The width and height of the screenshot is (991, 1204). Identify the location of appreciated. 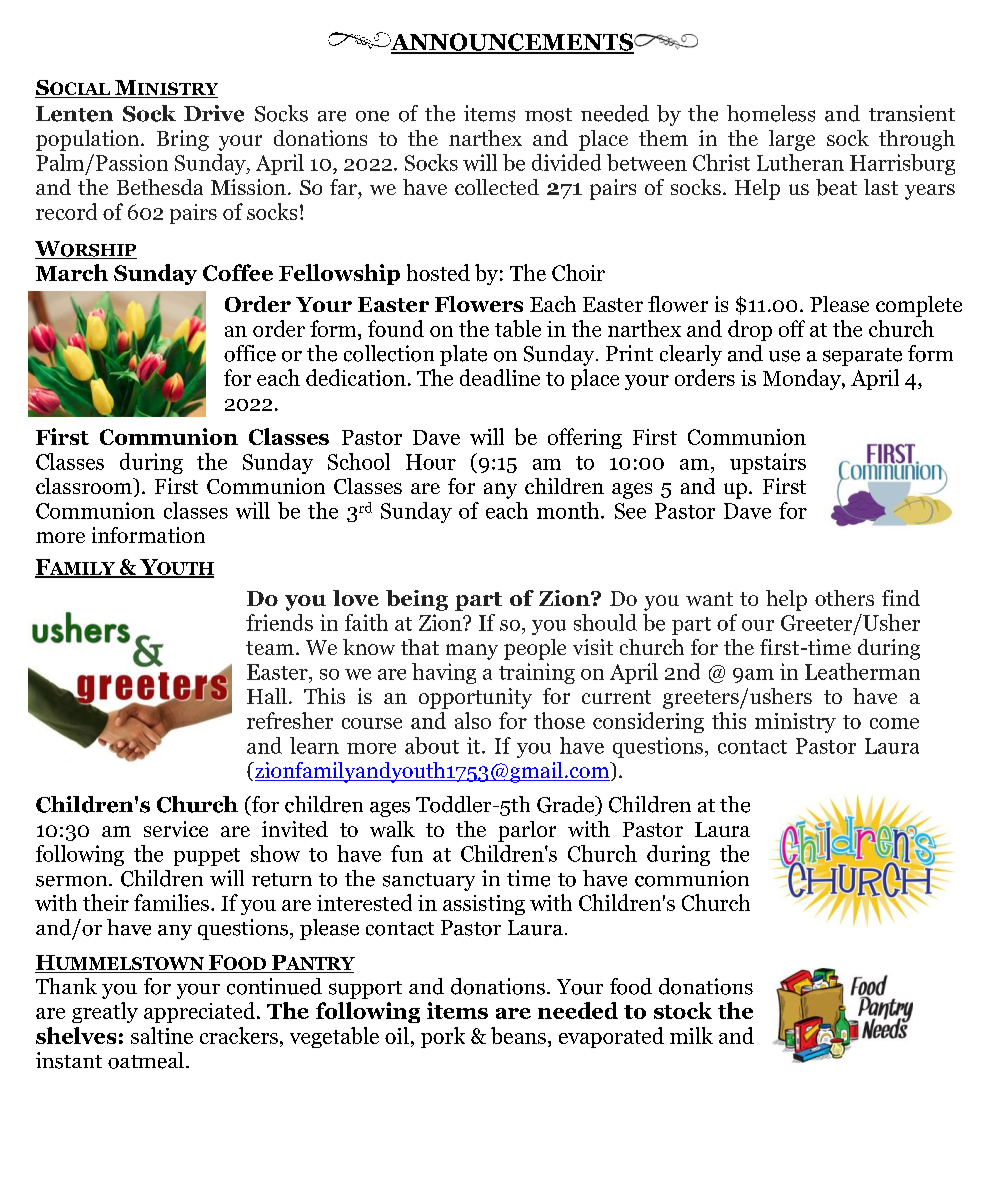
(201, 1012).
